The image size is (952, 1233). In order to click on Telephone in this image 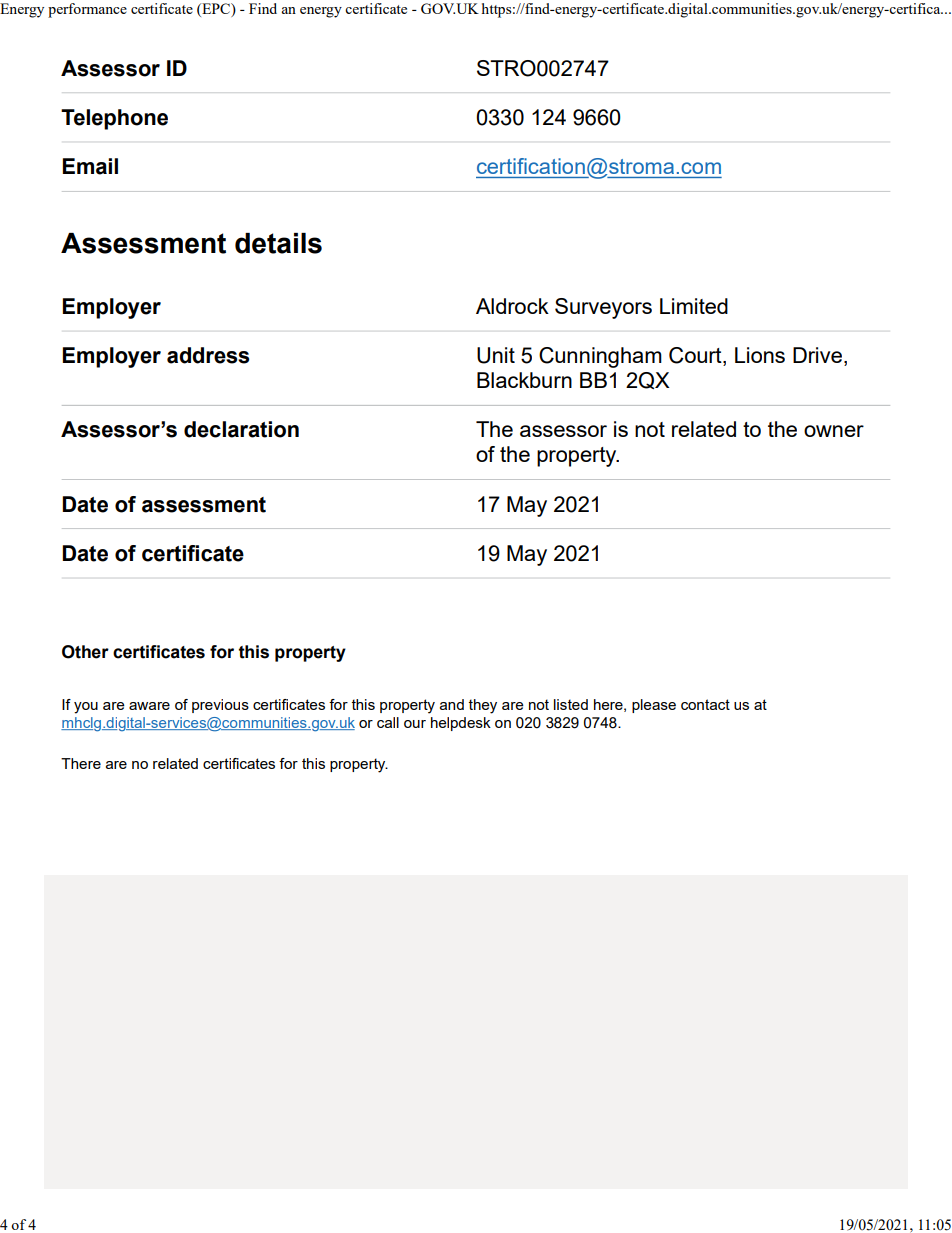, I will do `click(114, 119)`.
